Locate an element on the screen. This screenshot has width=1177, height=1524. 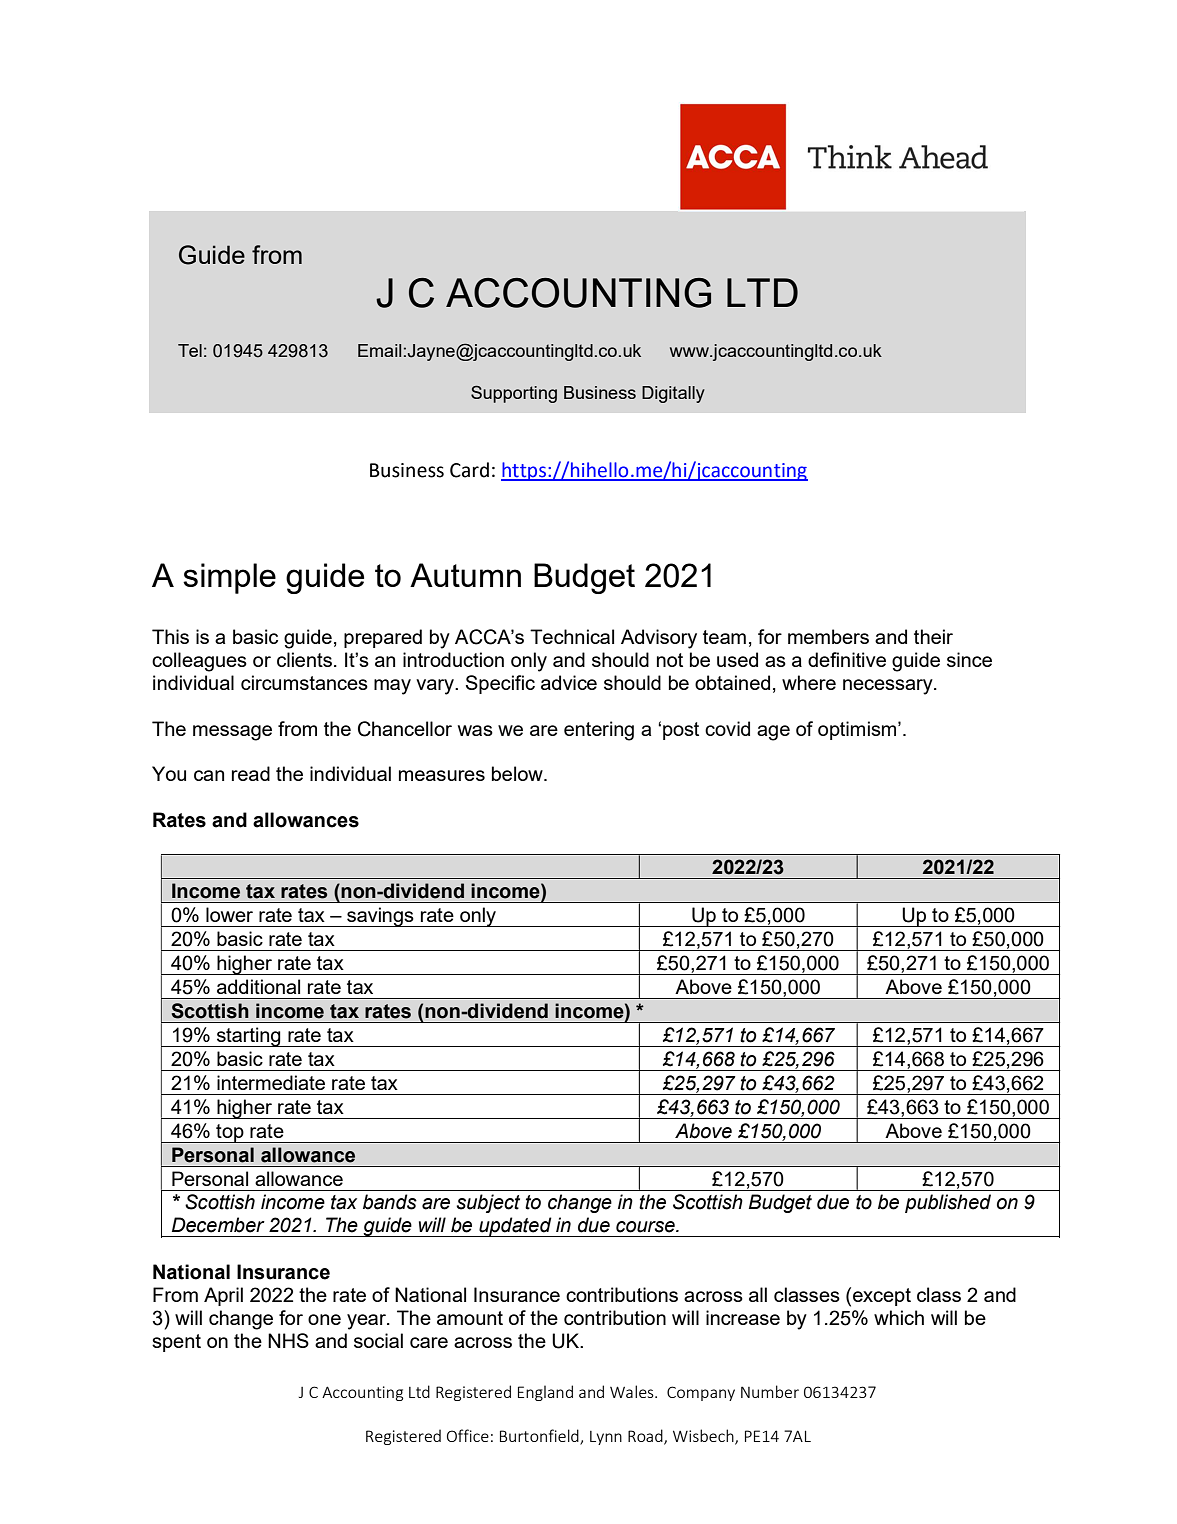
Digitally is located at coordinates (673, 394).
